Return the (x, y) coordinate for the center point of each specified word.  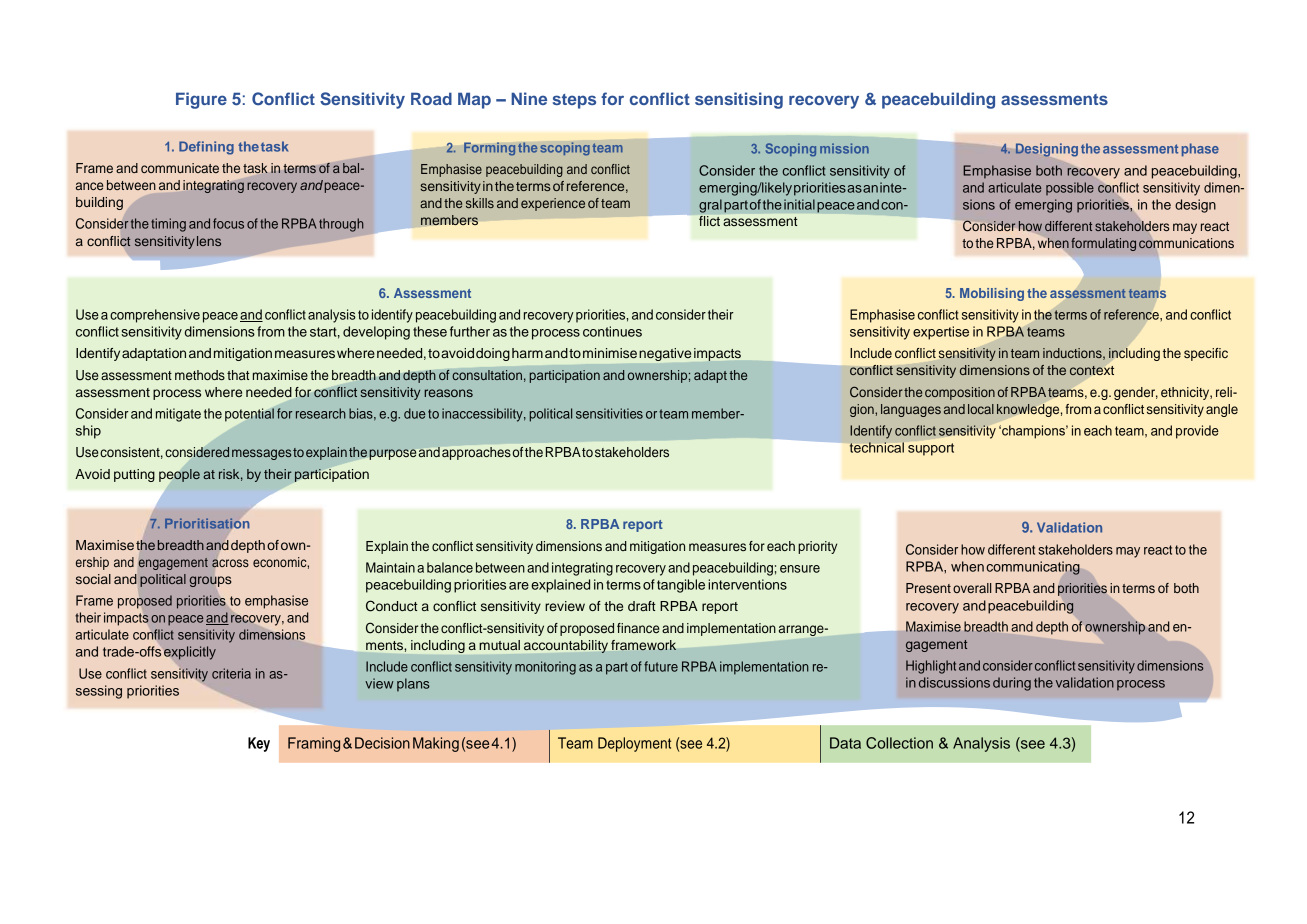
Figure (201, 100)
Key (259, 744)
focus (228, 223)
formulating (1103, 244)
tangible (681, 586)
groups (210, 581)
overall (972, 588)
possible (1070, 188)
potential (249, 415)
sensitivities (609, 413)
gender (1136, 393)
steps (574, 101)
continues (612, 331)
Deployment (634, 744)
